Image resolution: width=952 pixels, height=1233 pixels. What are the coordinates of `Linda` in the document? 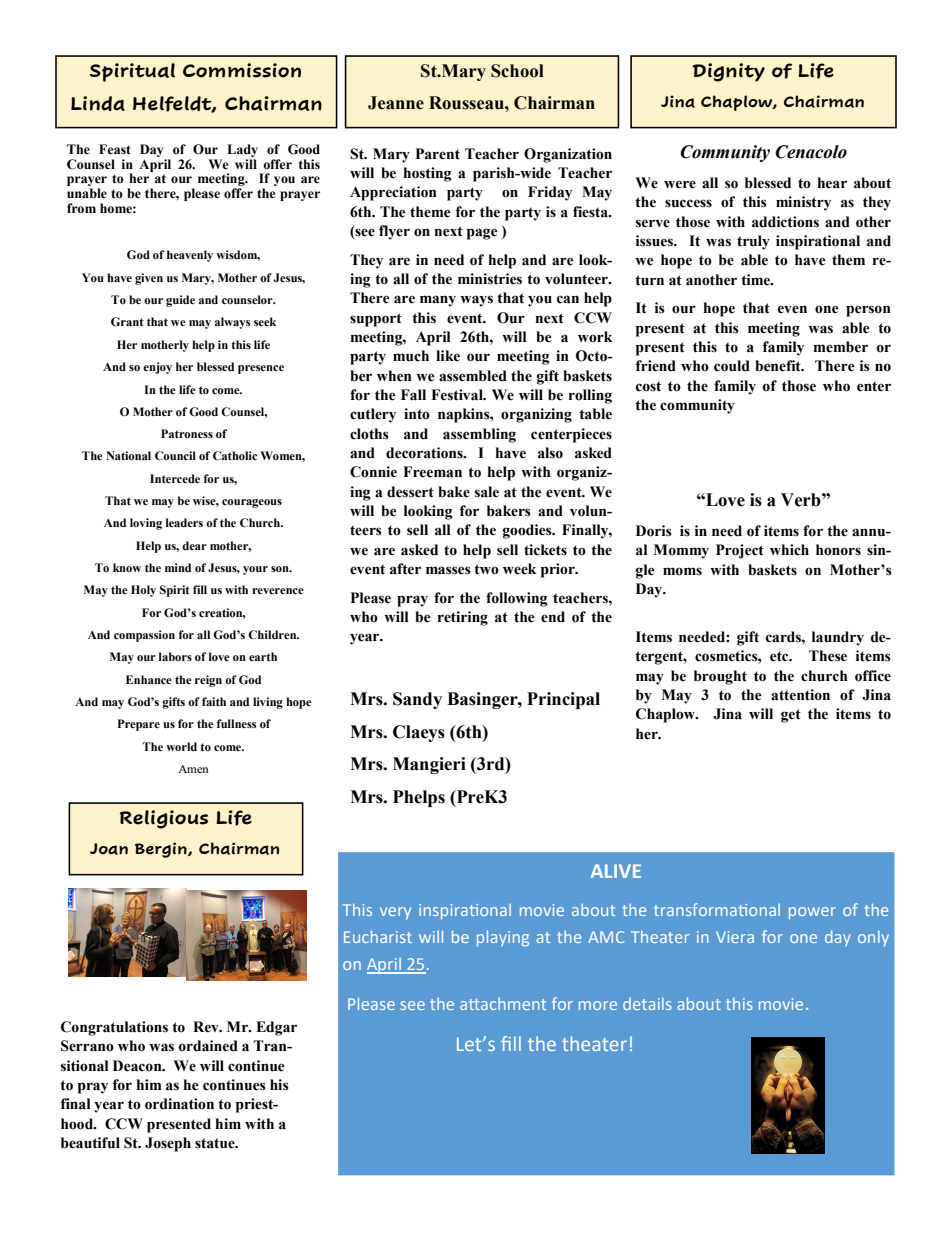 It's located at (98, 103).
